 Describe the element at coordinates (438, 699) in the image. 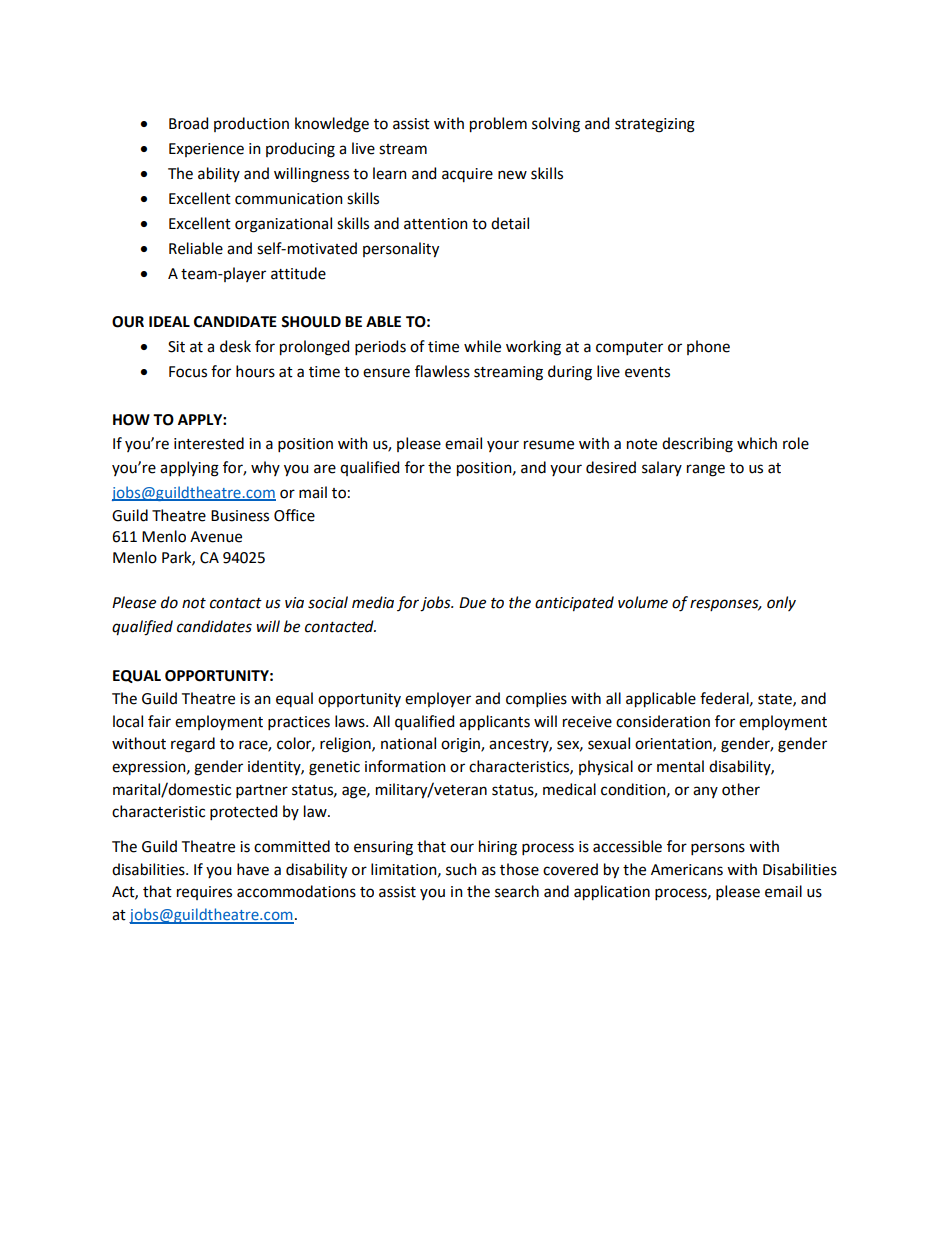

I see `employer` at that location.
